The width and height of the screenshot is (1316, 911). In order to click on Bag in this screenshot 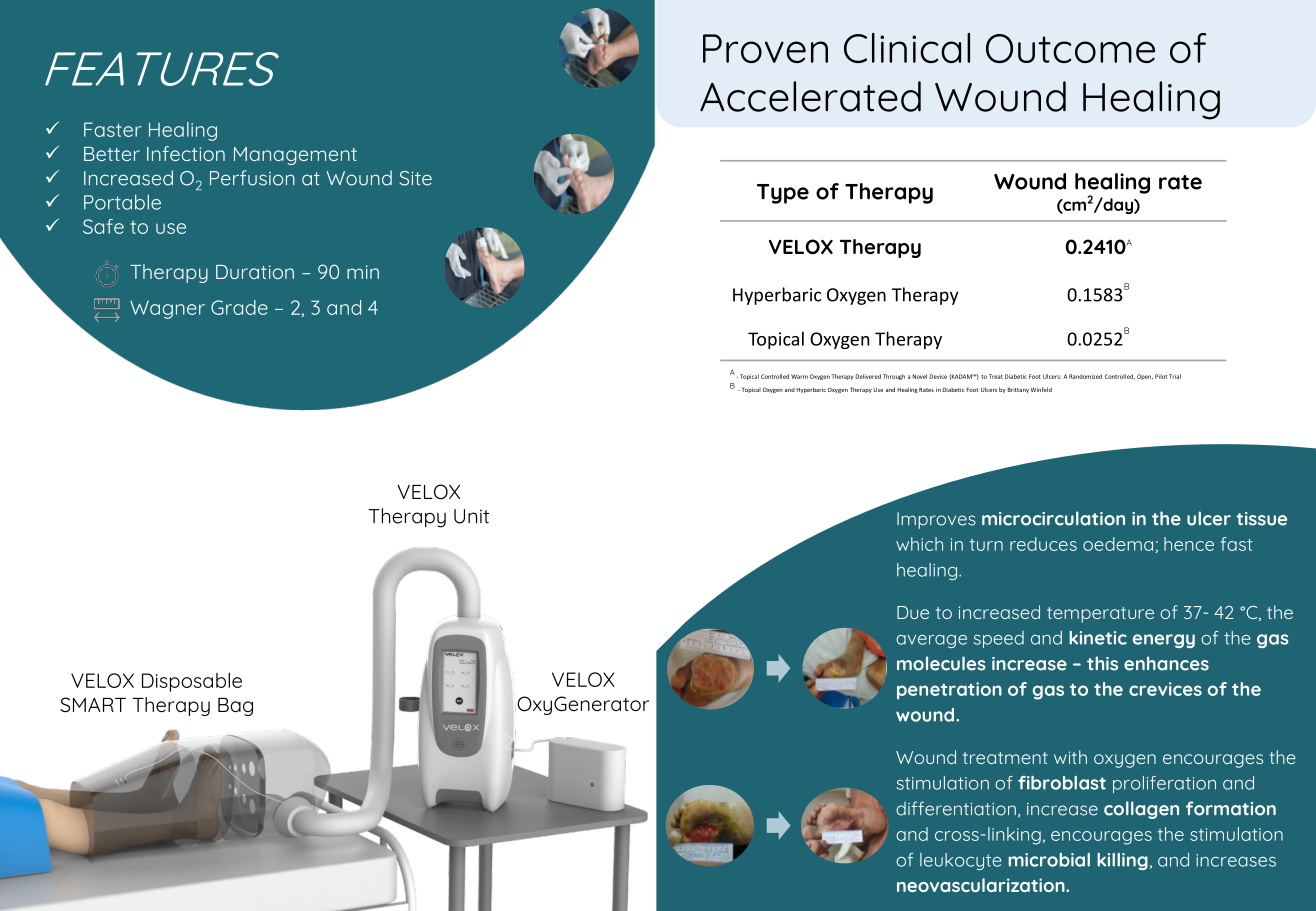, I will do `click(235, 707)`.
